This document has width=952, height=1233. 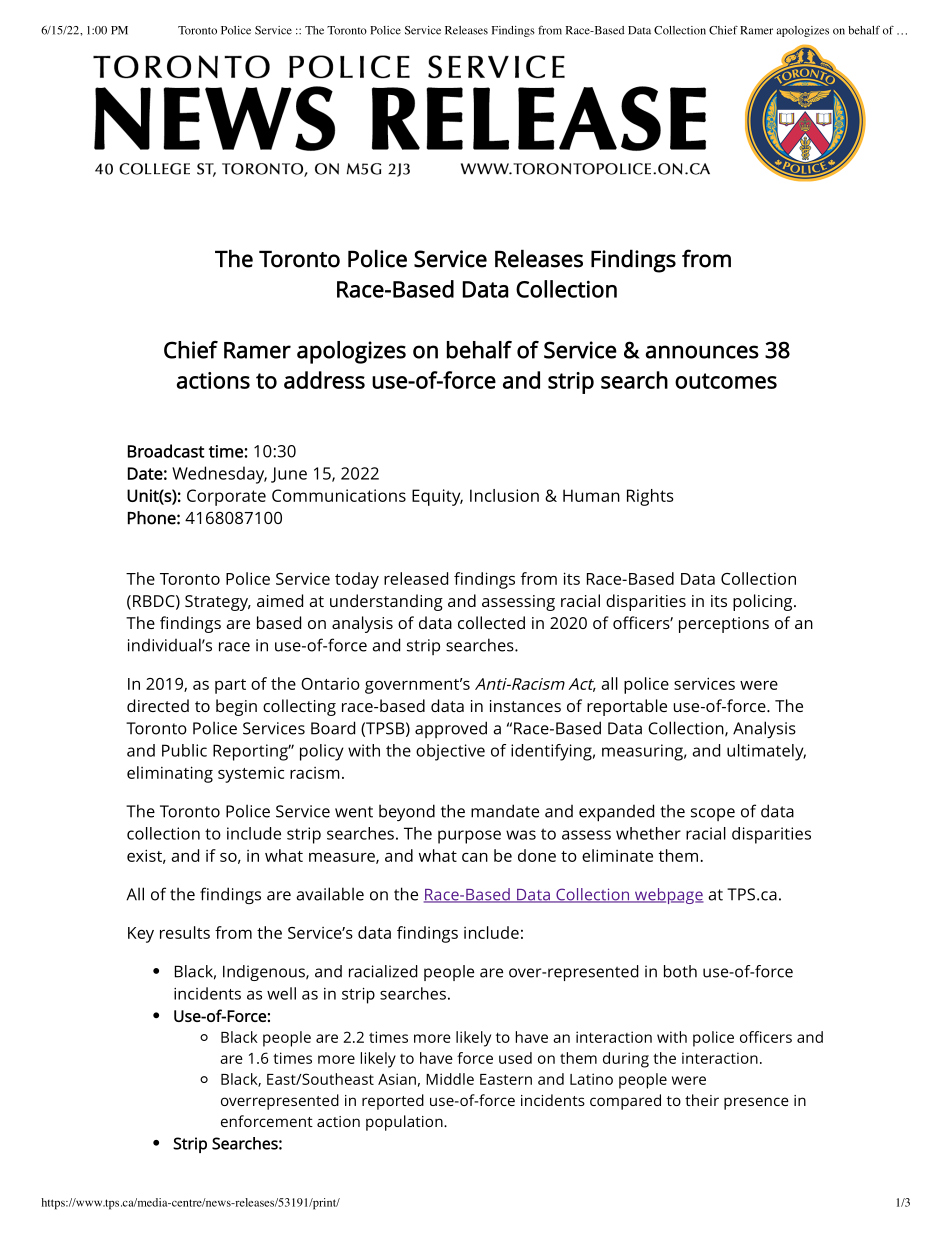 I want to click on Middle, so click(x=450, y=1079).
